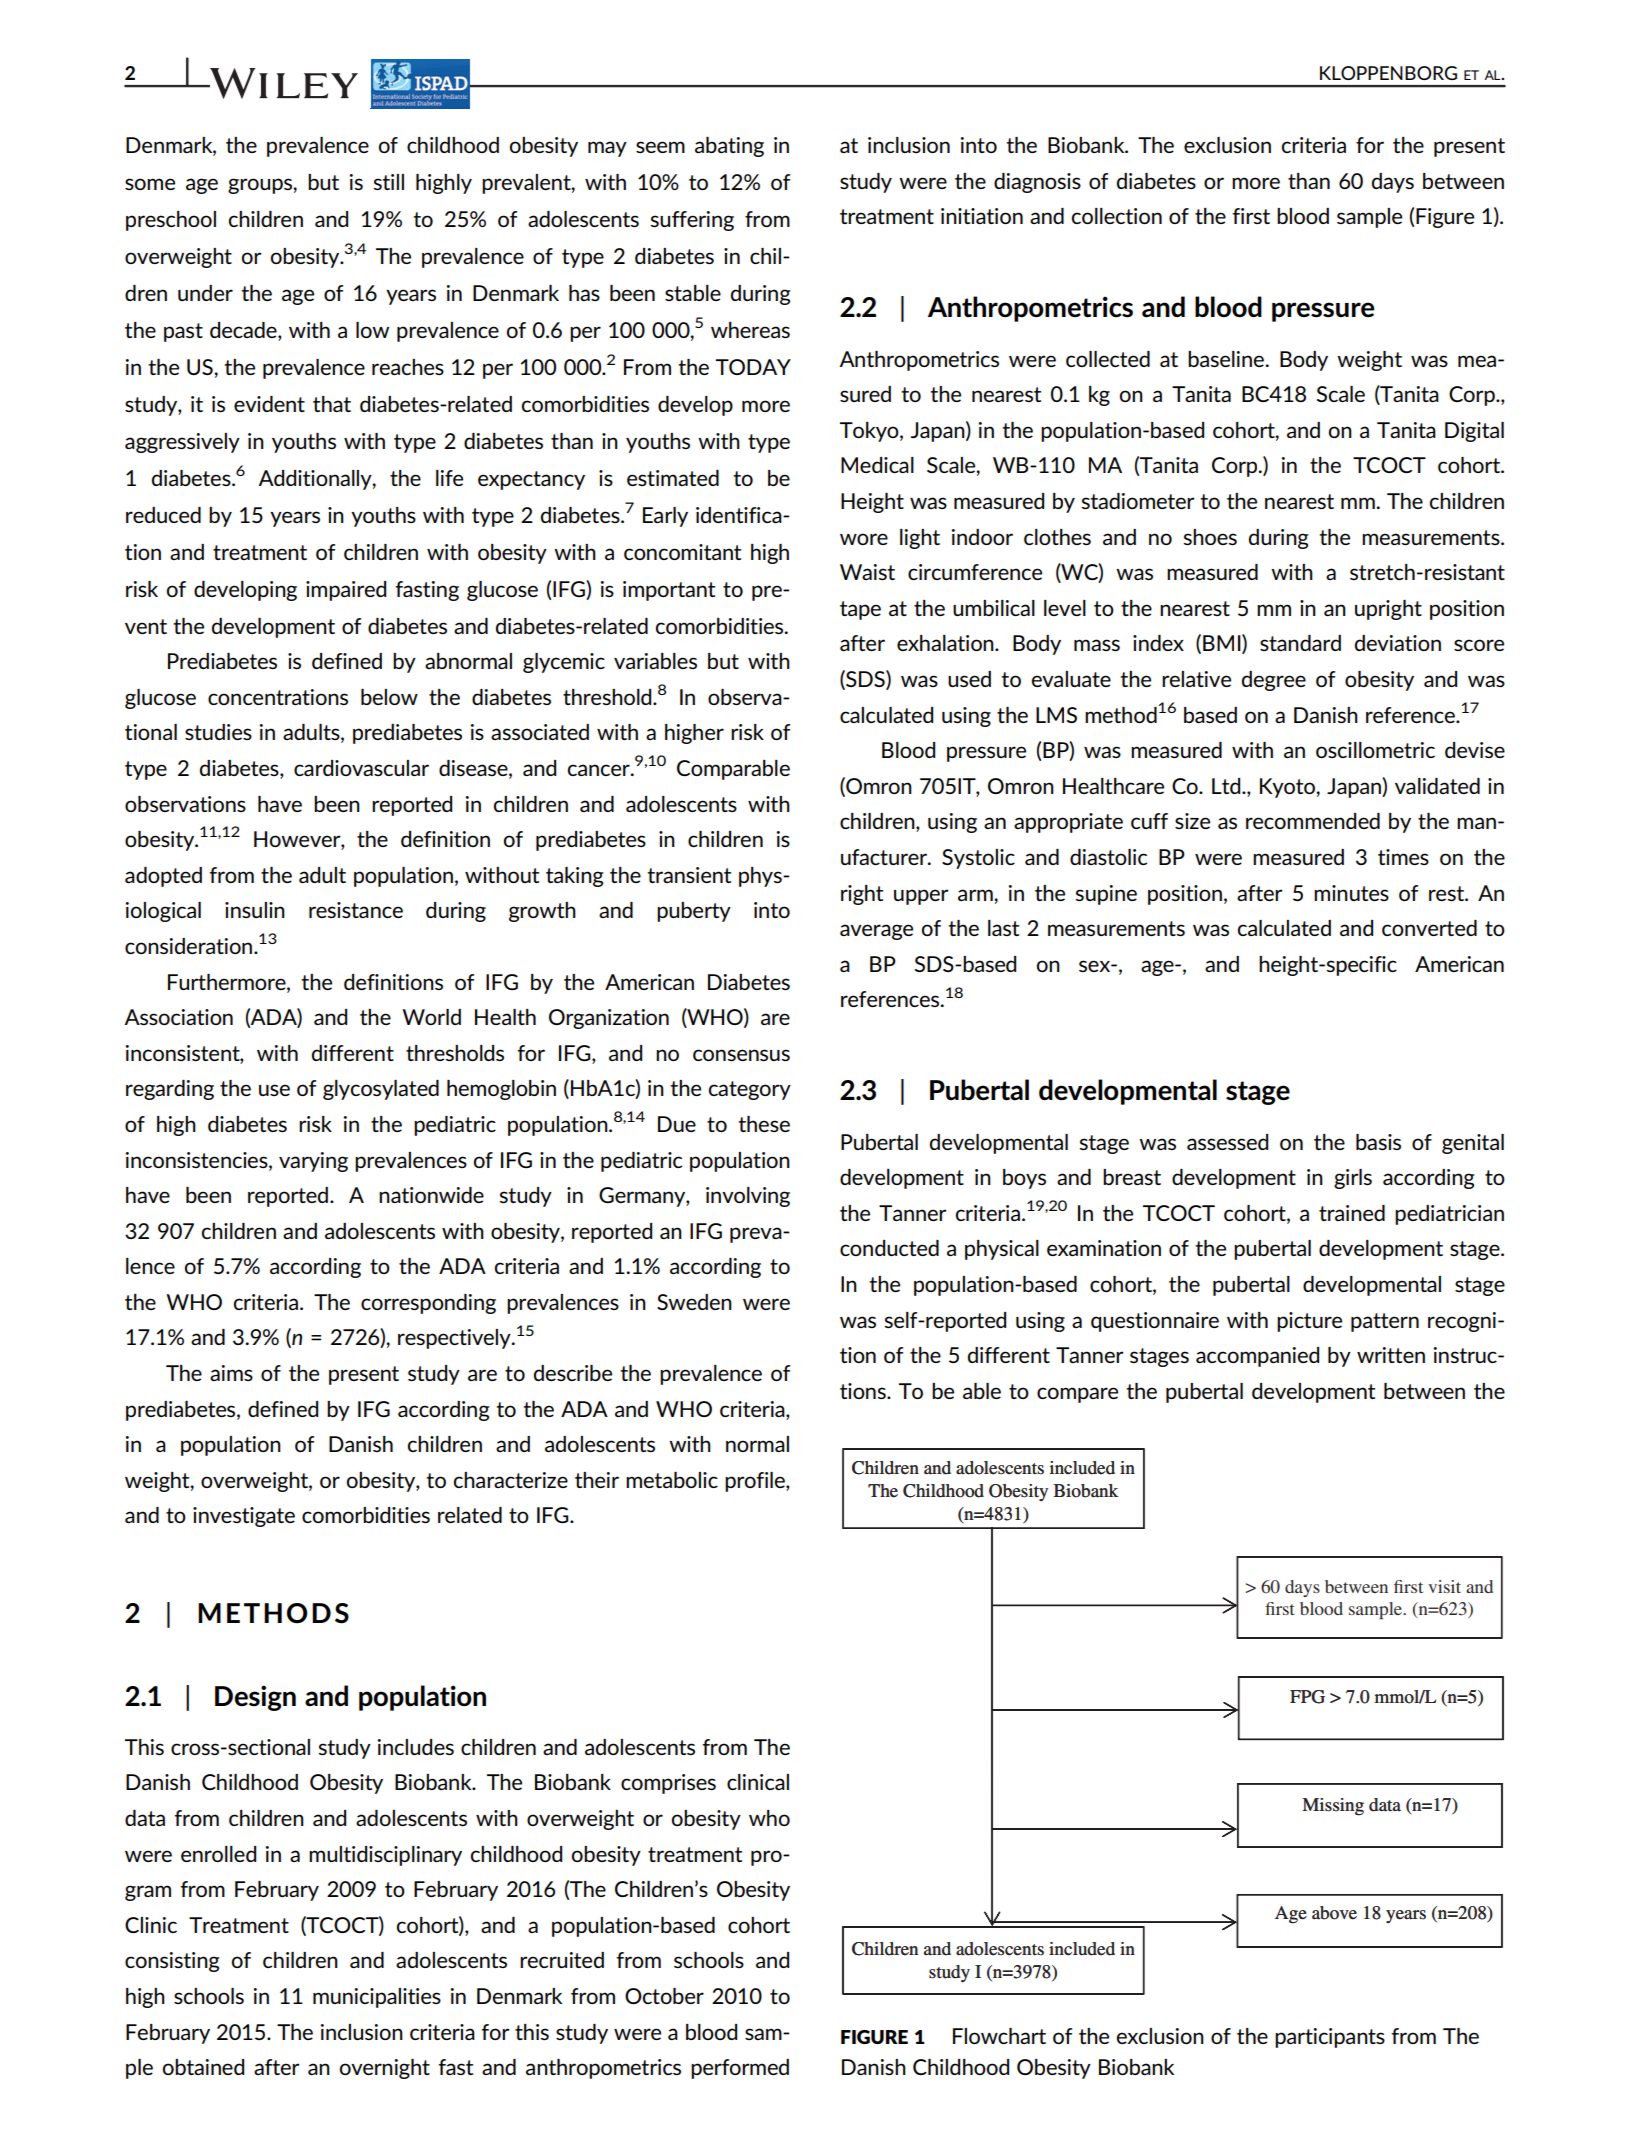  What do you see at coordinates (1307, 1697) in the screenshot?
I see `FPG` at bounding box center [1307, 1697].
